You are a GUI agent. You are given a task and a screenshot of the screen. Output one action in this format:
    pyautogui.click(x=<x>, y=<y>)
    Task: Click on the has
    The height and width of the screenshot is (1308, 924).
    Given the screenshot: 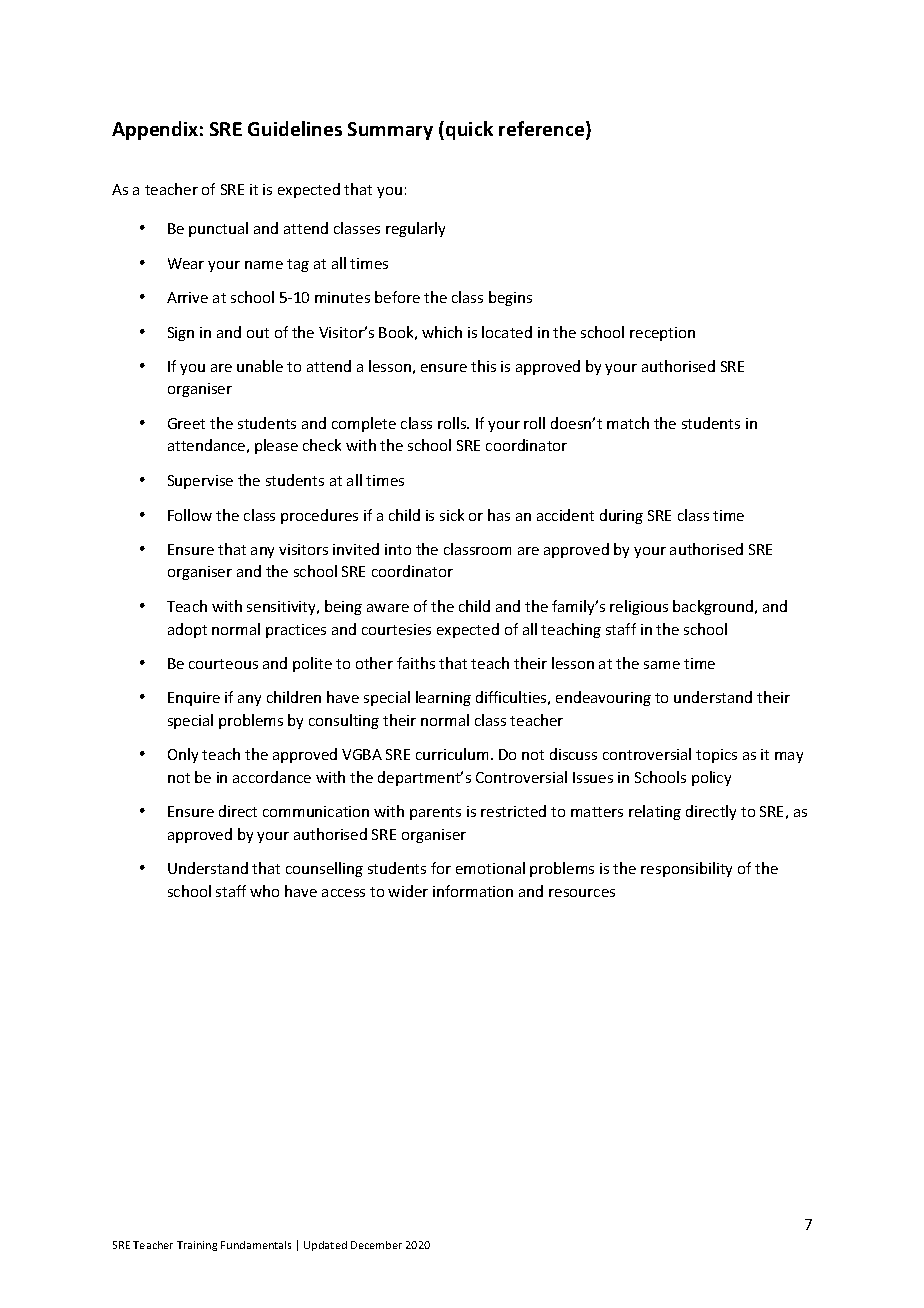 What is the action you would take?
    pyautogui.click(x=499, y=515)
